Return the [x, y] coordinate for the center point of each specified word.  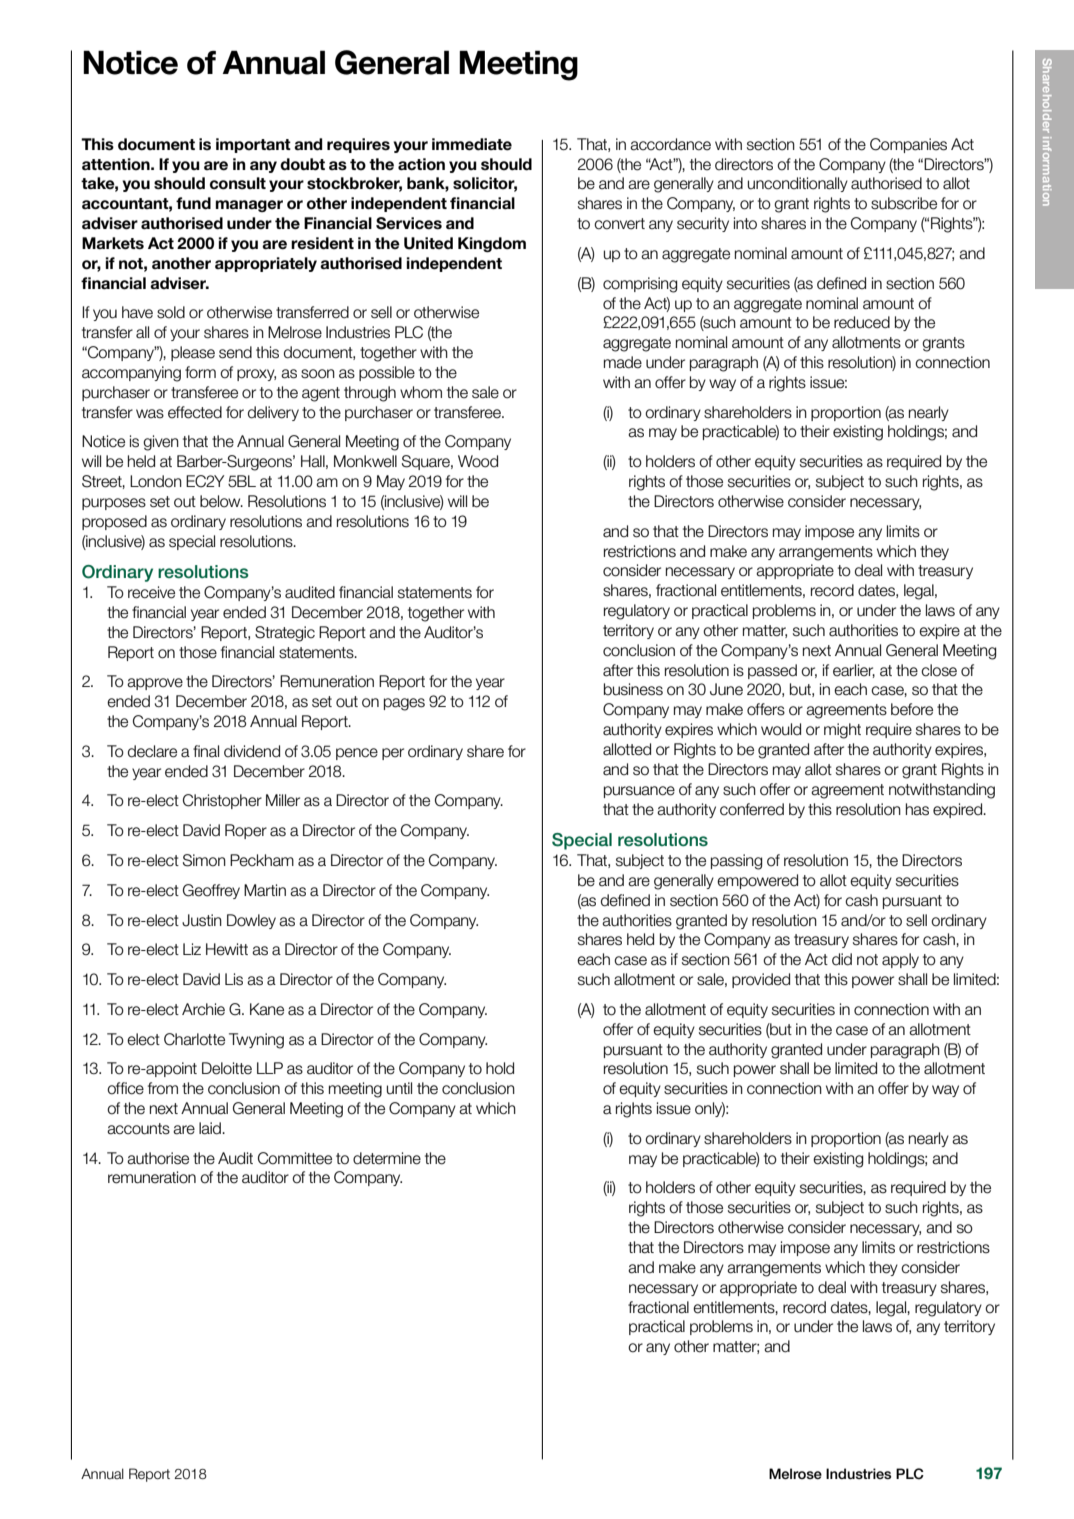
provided [761, 980]
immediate [472, 144]
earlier [854, 671]
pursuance [639, 792]
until [399, 1088]
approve [155, 684]
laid [211, 1128]
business [633, 689]
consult [238, 183]
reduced [862, 322]
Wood [478, 461]
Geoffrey [211, 891]
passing [736, 862]
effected [195, 412]
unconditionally [798, 184]
